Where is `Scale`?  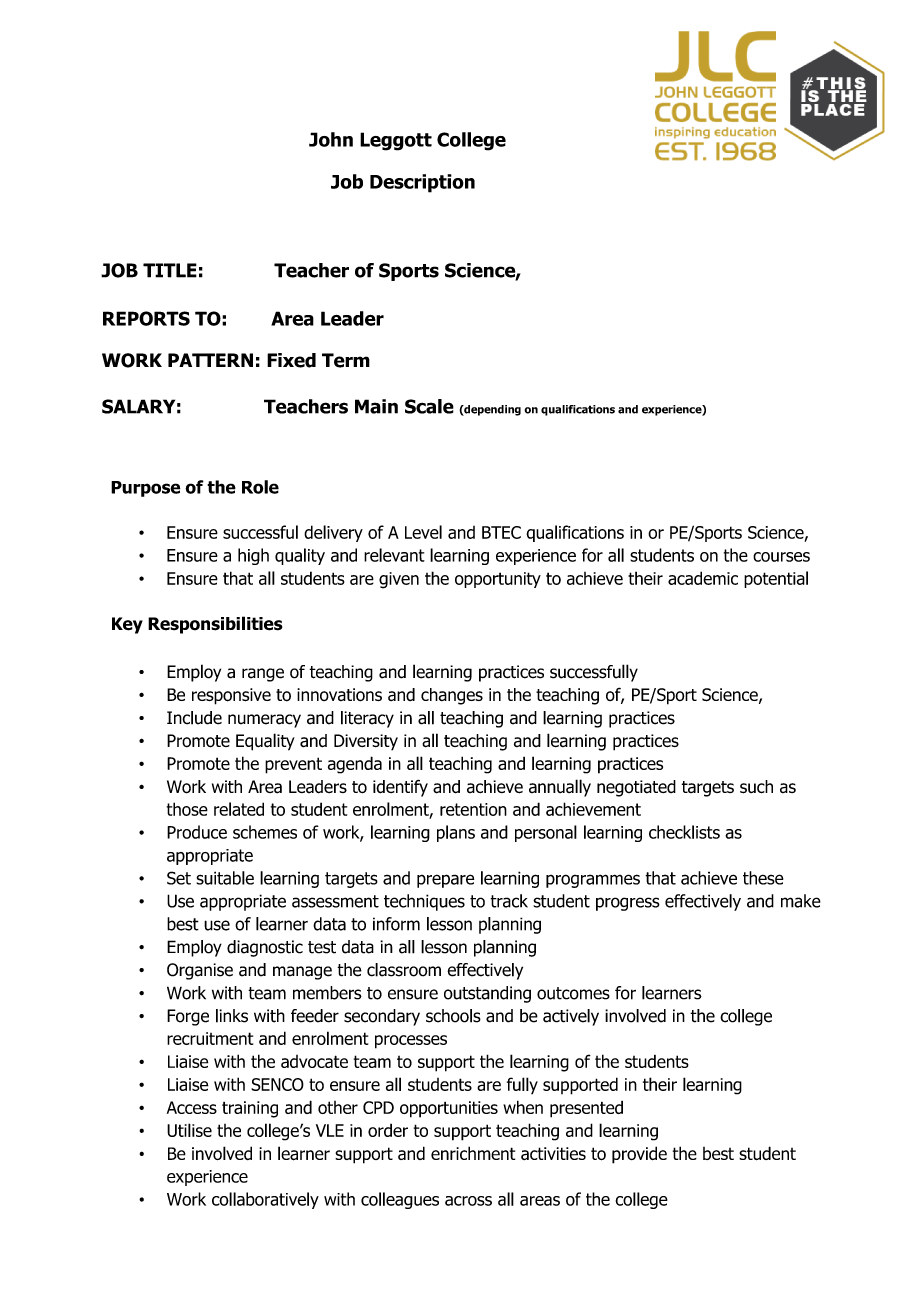 Scale is located at coordinates (429, 406).
